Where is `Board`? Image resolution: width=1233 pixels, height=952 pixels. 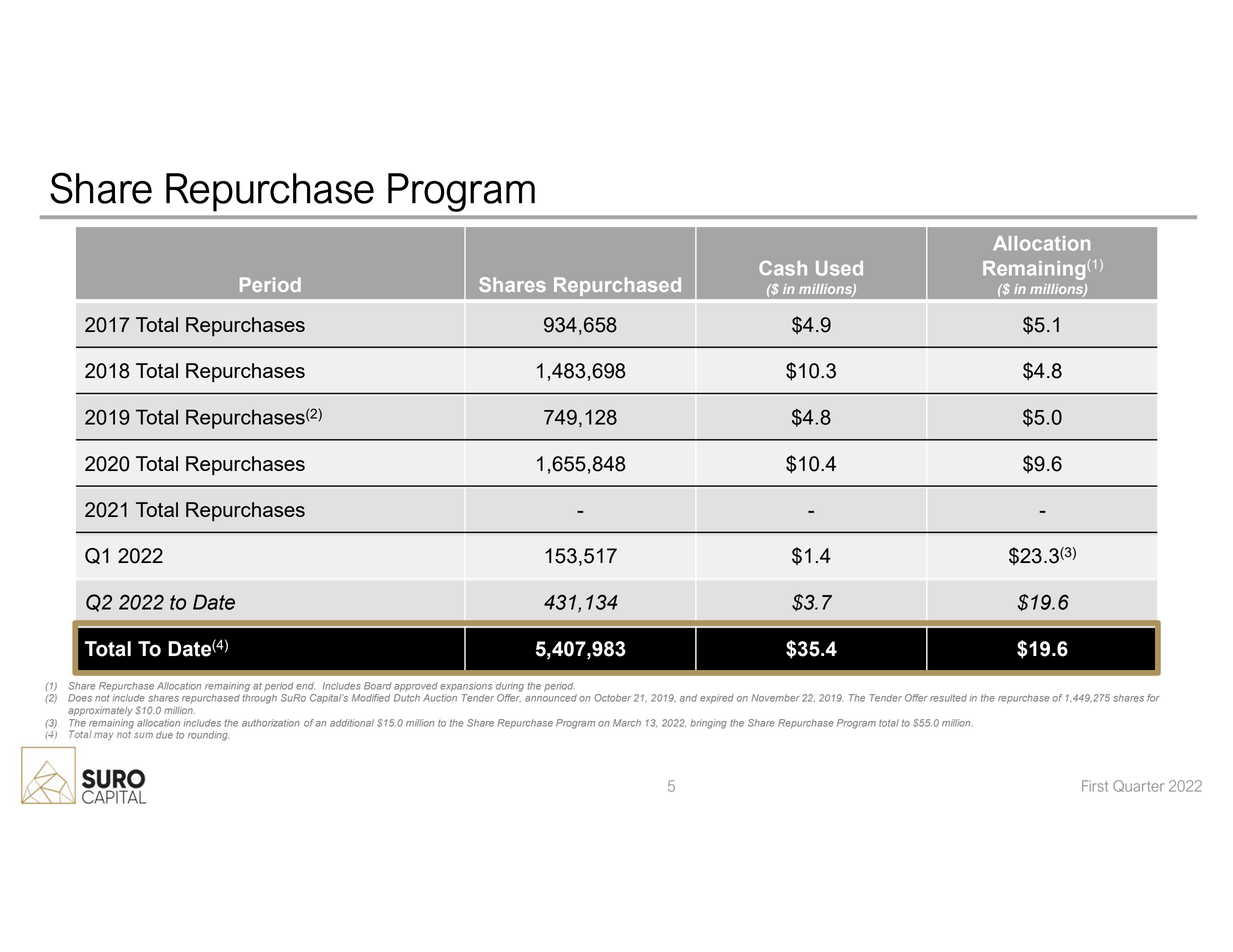 Board is located at coordinates (377, 686).
